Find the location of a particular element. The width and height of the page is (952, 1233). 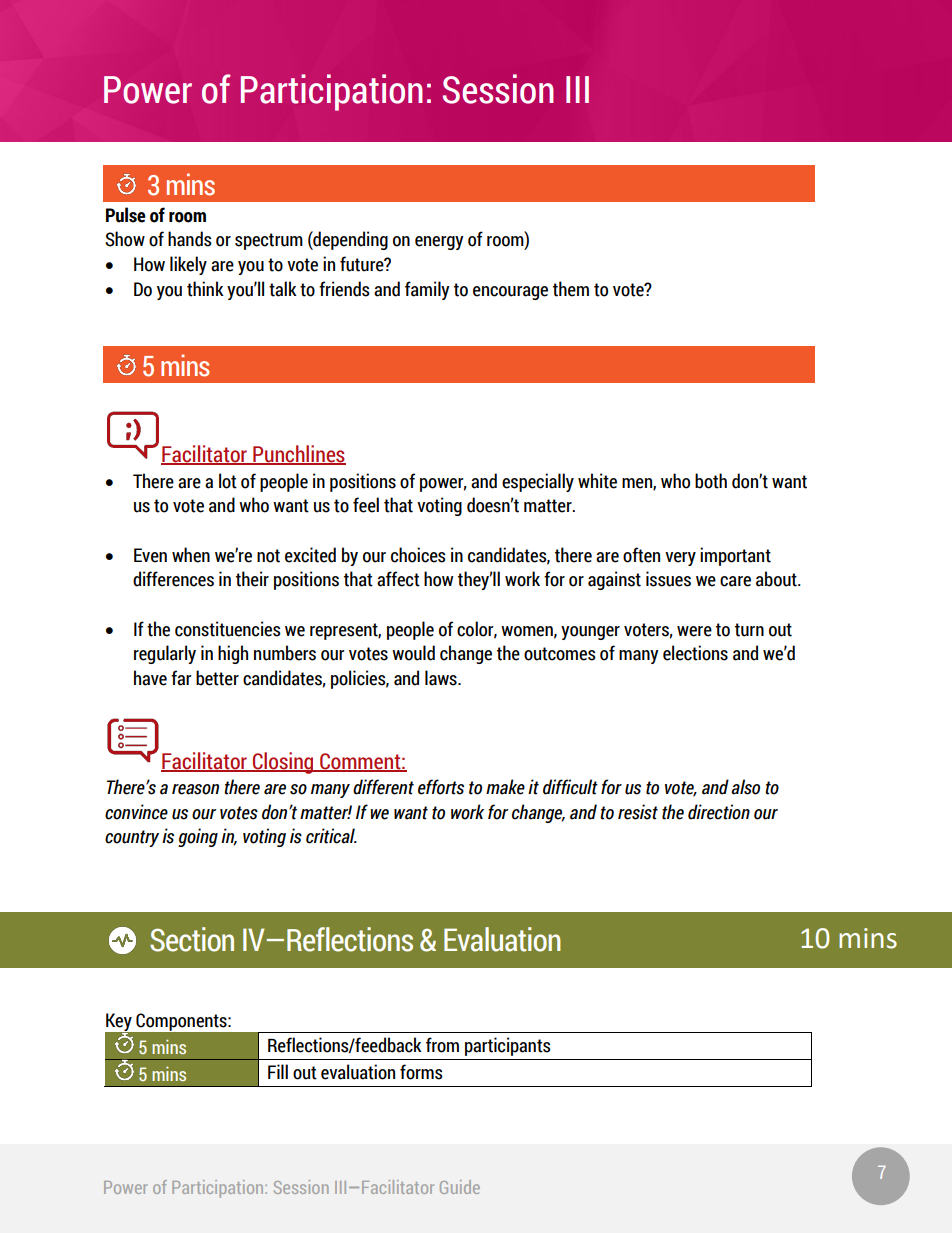

efforts is located at coordinates (441, 787).
